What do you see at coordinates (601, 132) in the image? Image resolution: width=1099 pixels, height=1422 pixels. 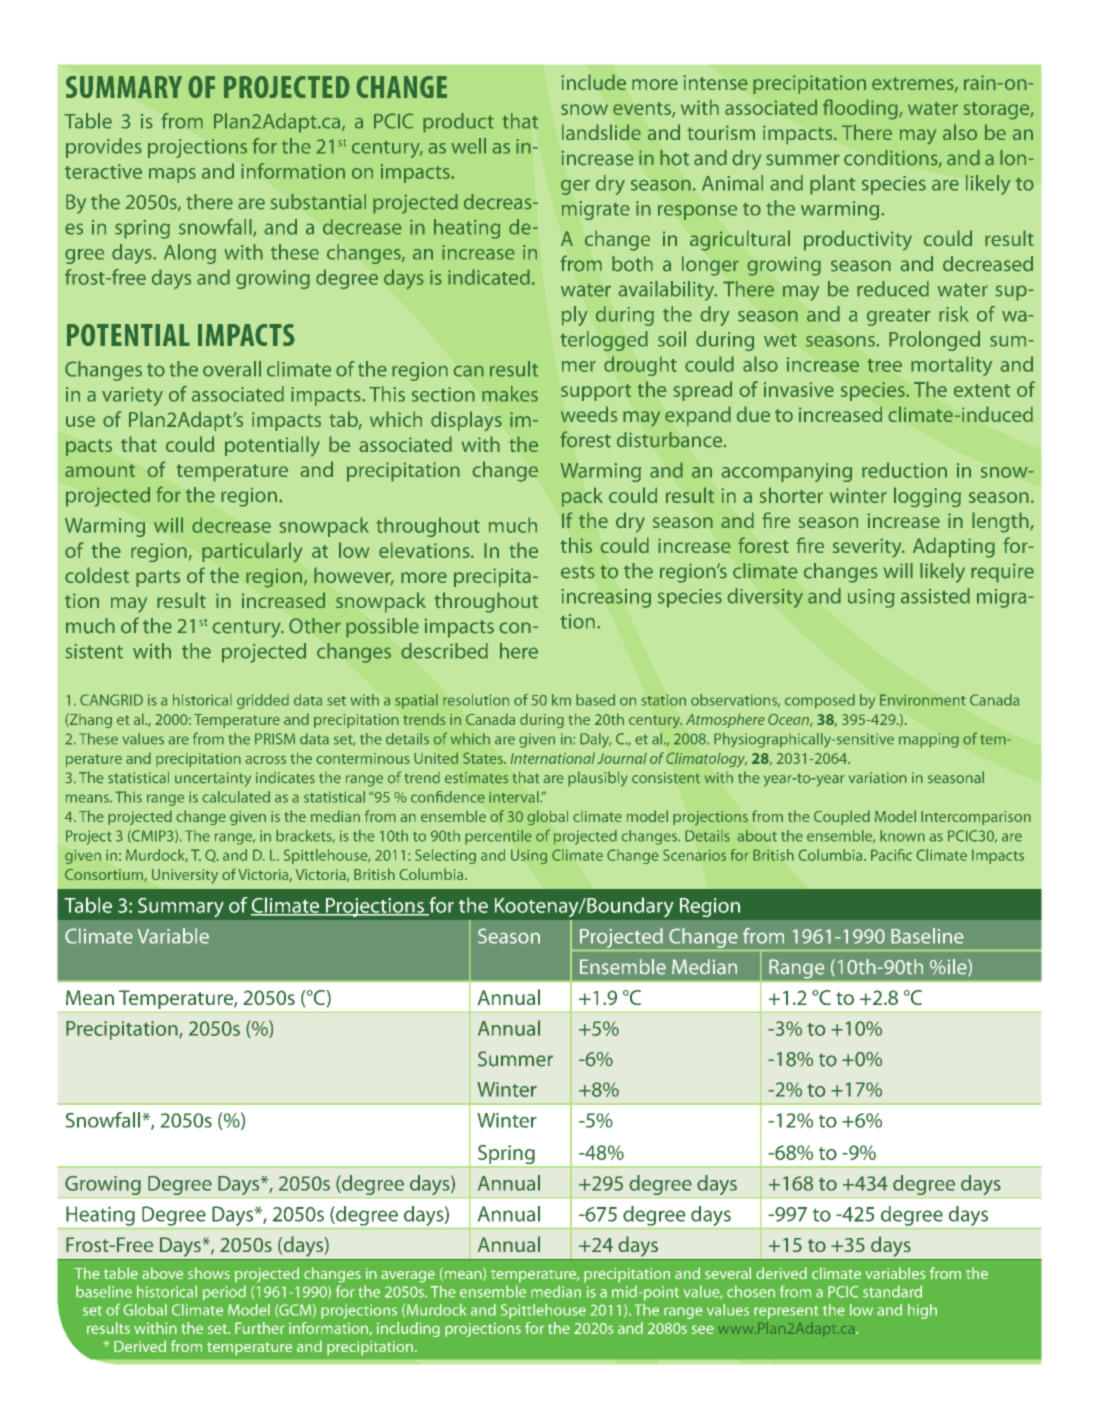 I see `landslide` at bounding box center [601, 132].
